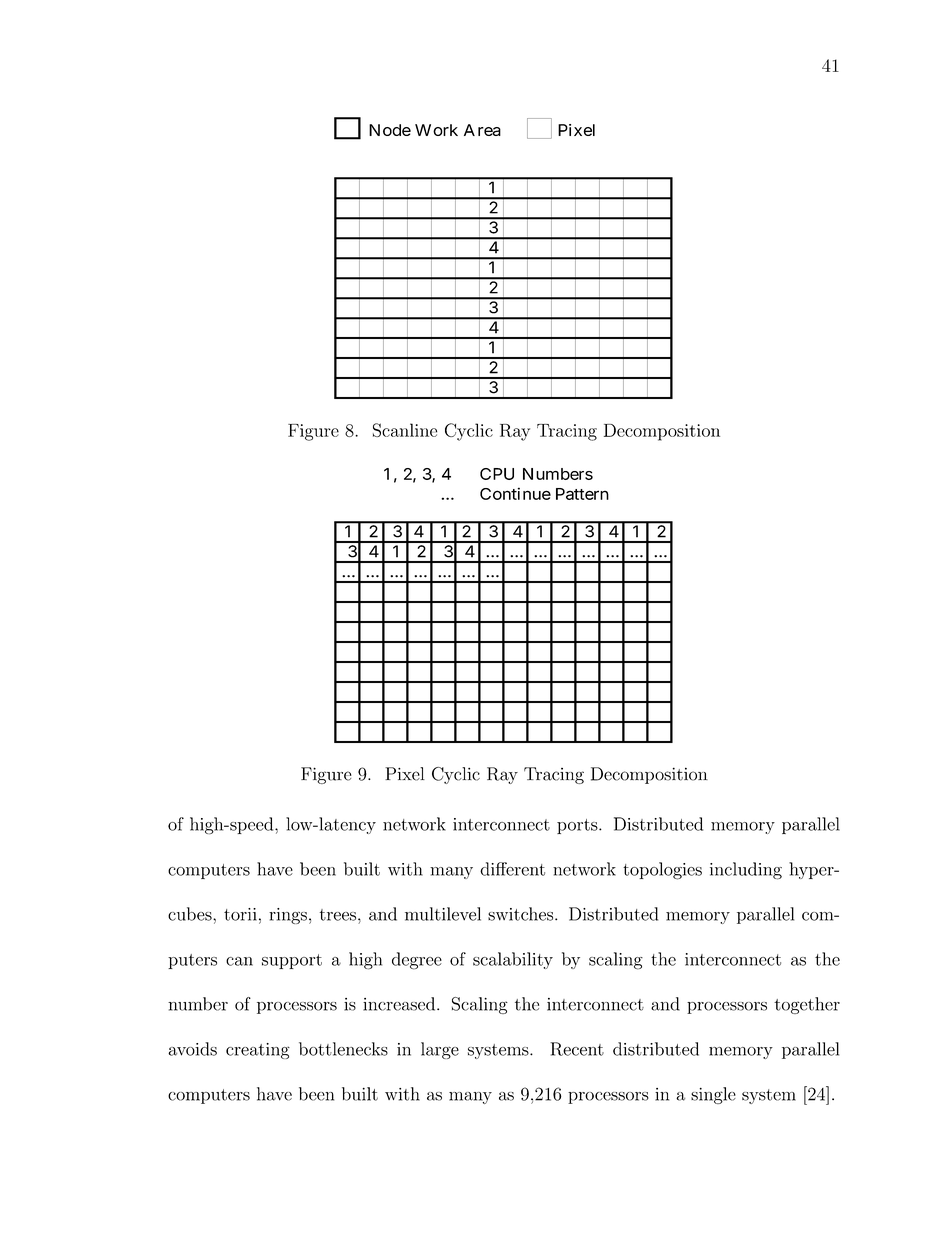  Describe the element at coordinates (497, 474) in the image. I see `CPU` at that location.
